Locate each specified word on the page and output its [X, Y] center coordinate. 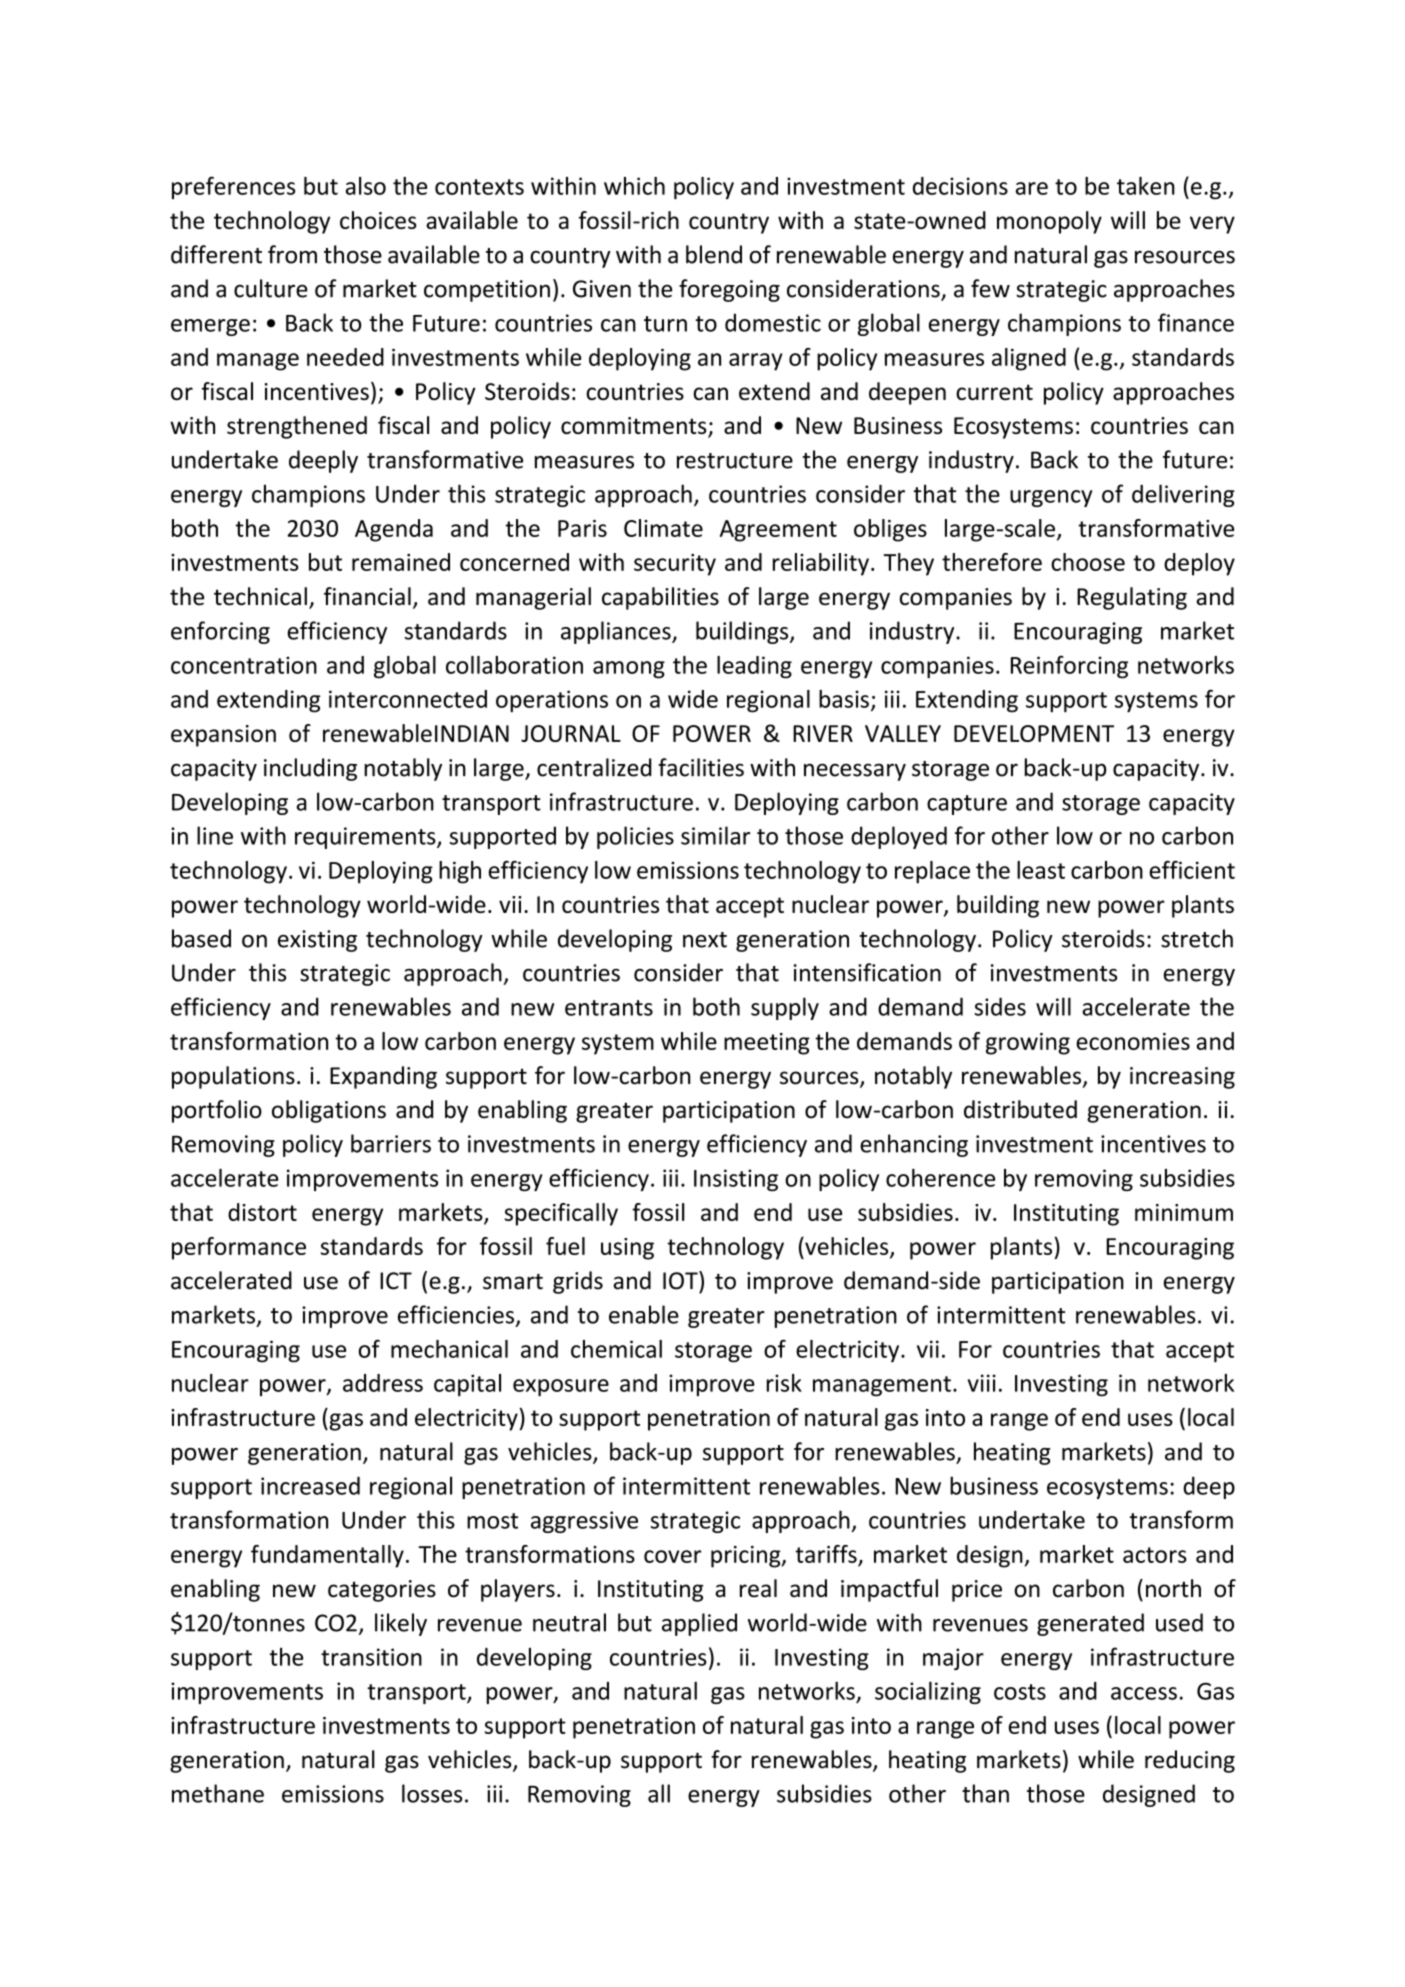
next [705, 940]
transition [371, 1657]
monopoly [1049, 222]
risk [784, 1383]
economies [1133, 1041]
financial [367, 596]
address [383, 1383]
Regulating [1132, 598]
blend [714, 254]
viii [982, 1383]
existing [317, 941]
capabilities [660, 598]
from [292, 254]
